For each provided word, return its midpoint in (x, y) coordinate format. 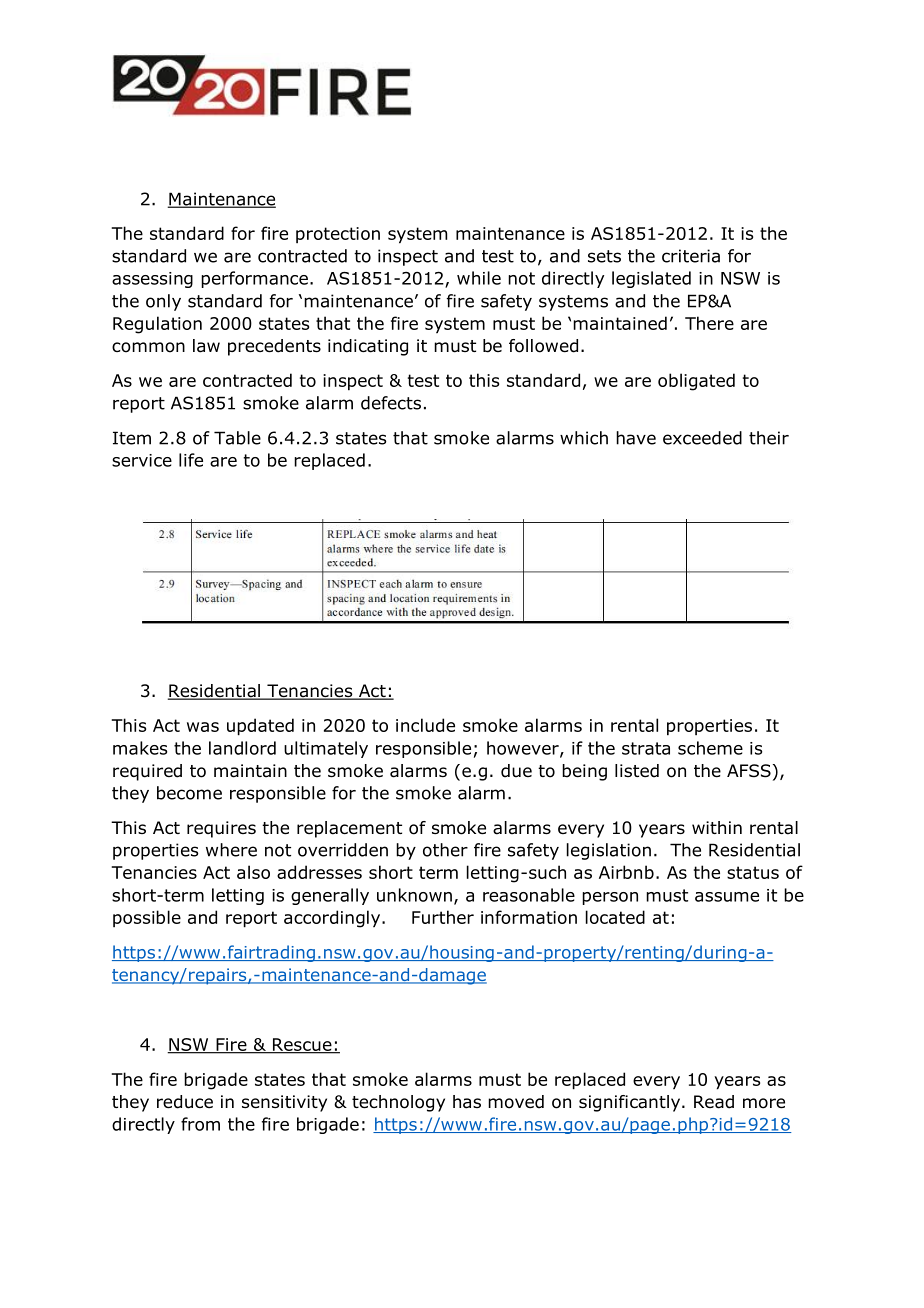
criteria (691, 256)
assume (727, 897)
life (191, 460)
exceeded (702, 438)
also (253, 872)
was (203, 727)
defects (391, 403)
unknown (414, 895)
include (425, 725)
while (479, 278)
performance (254, 279)
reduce (185, 1102)
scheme (710, 748)
